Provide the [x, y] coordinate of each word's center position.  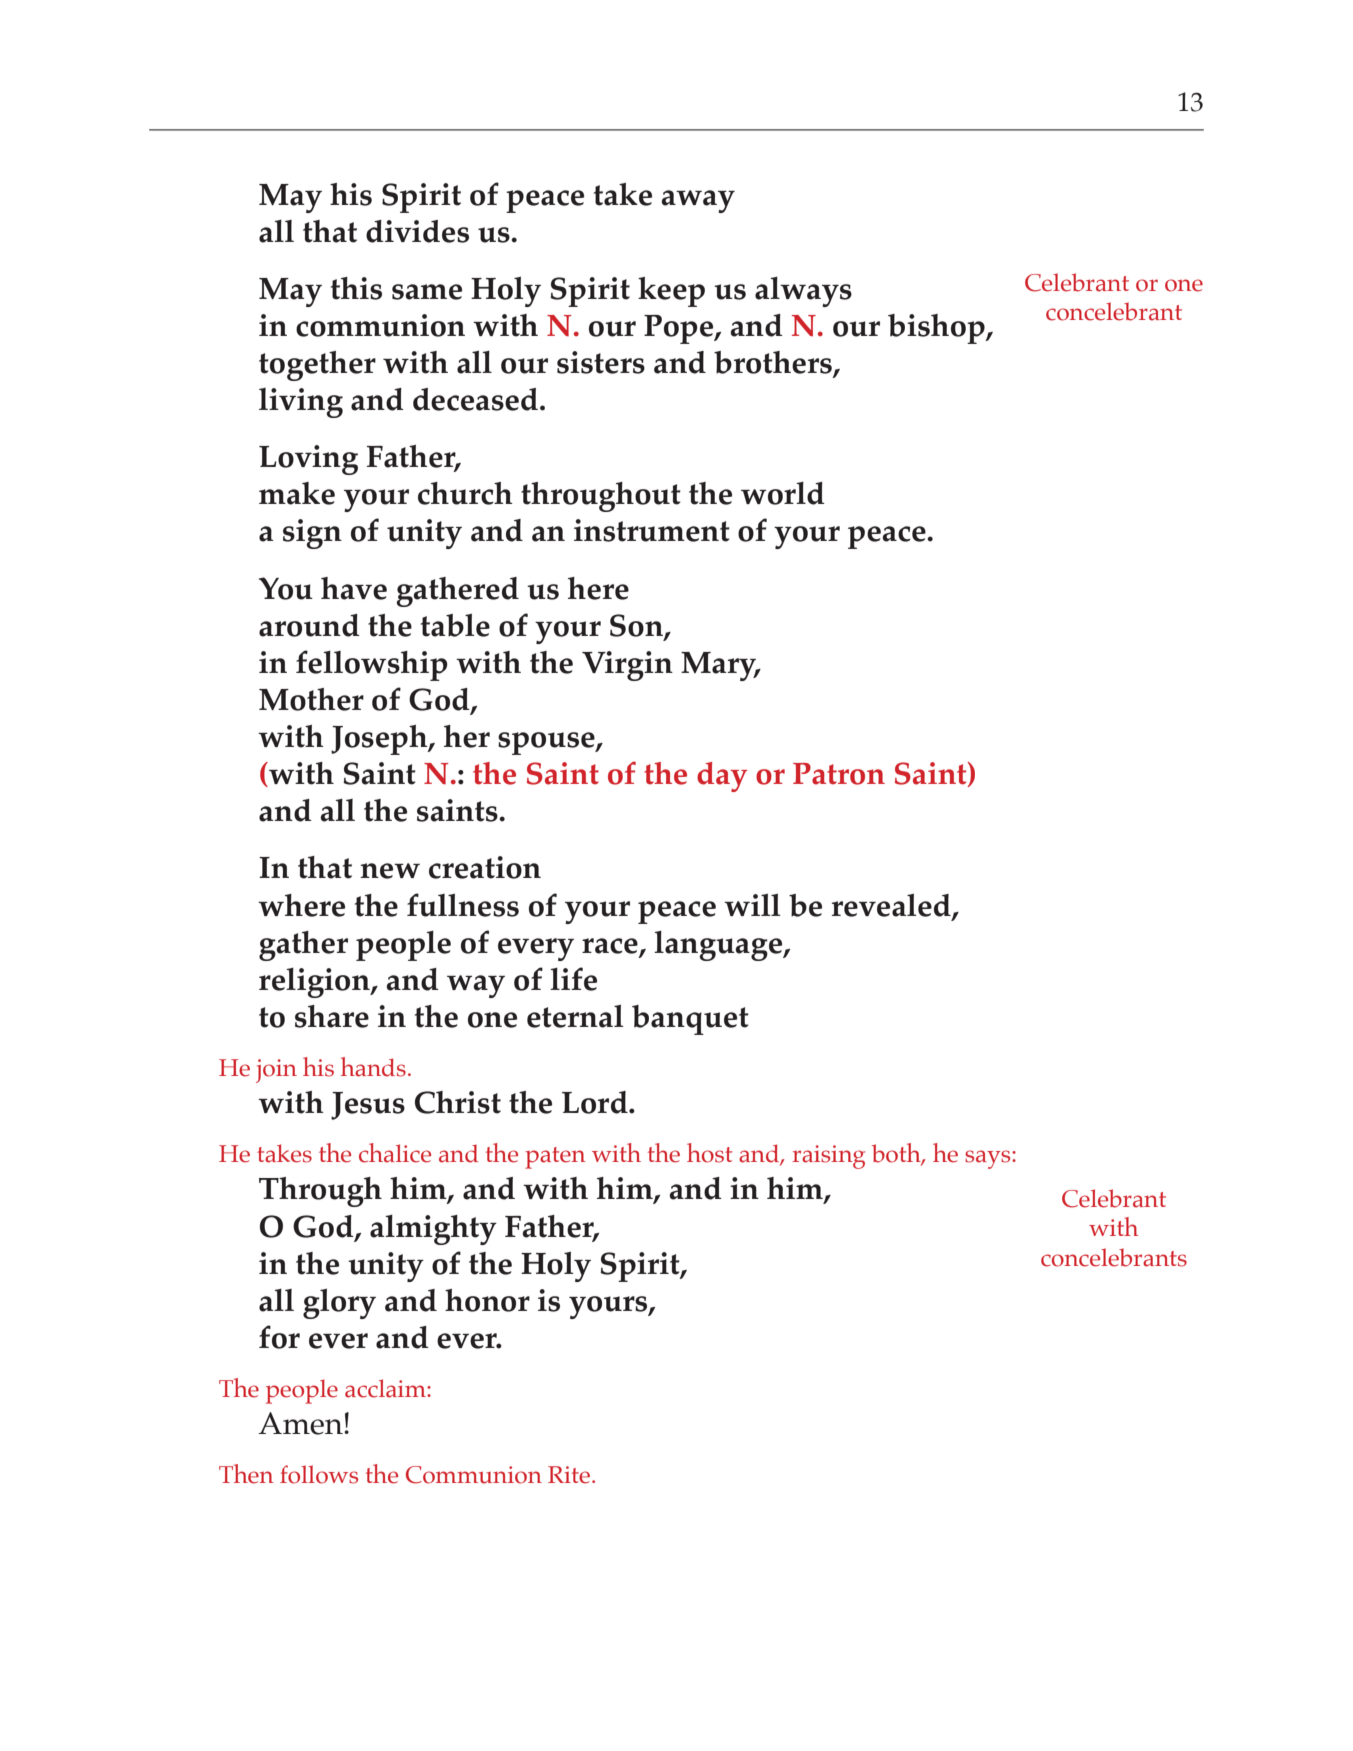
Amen [301, 1423]
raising [829, 1157]
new [390, 871]
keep [671, 292]
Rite [570, 1475]
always [803, 292]
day [722, 777]
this [356, 288]
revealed [892, 906]
